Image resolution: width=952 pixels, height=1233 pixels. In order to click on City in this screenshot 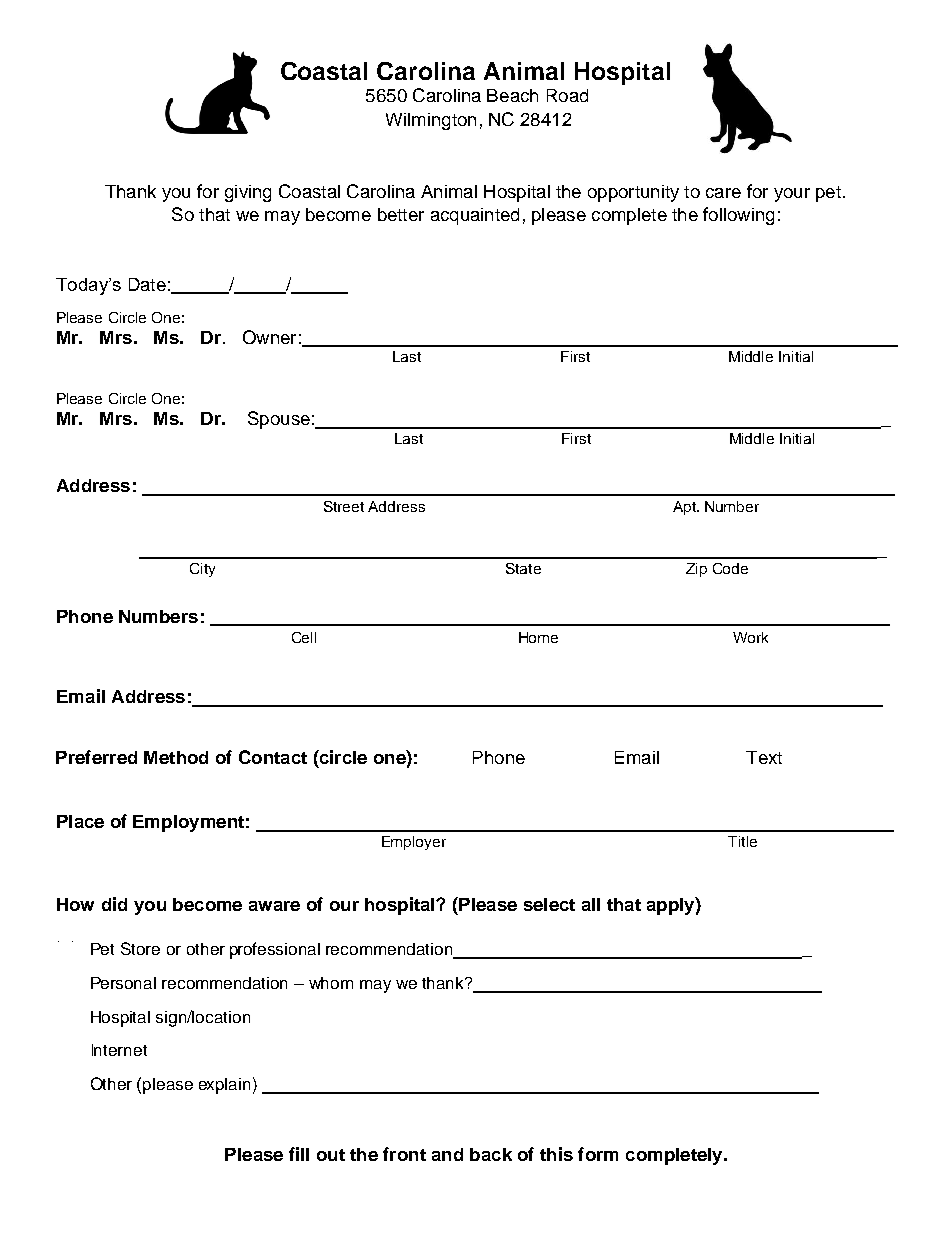, I will do `click(202, 570)`.
